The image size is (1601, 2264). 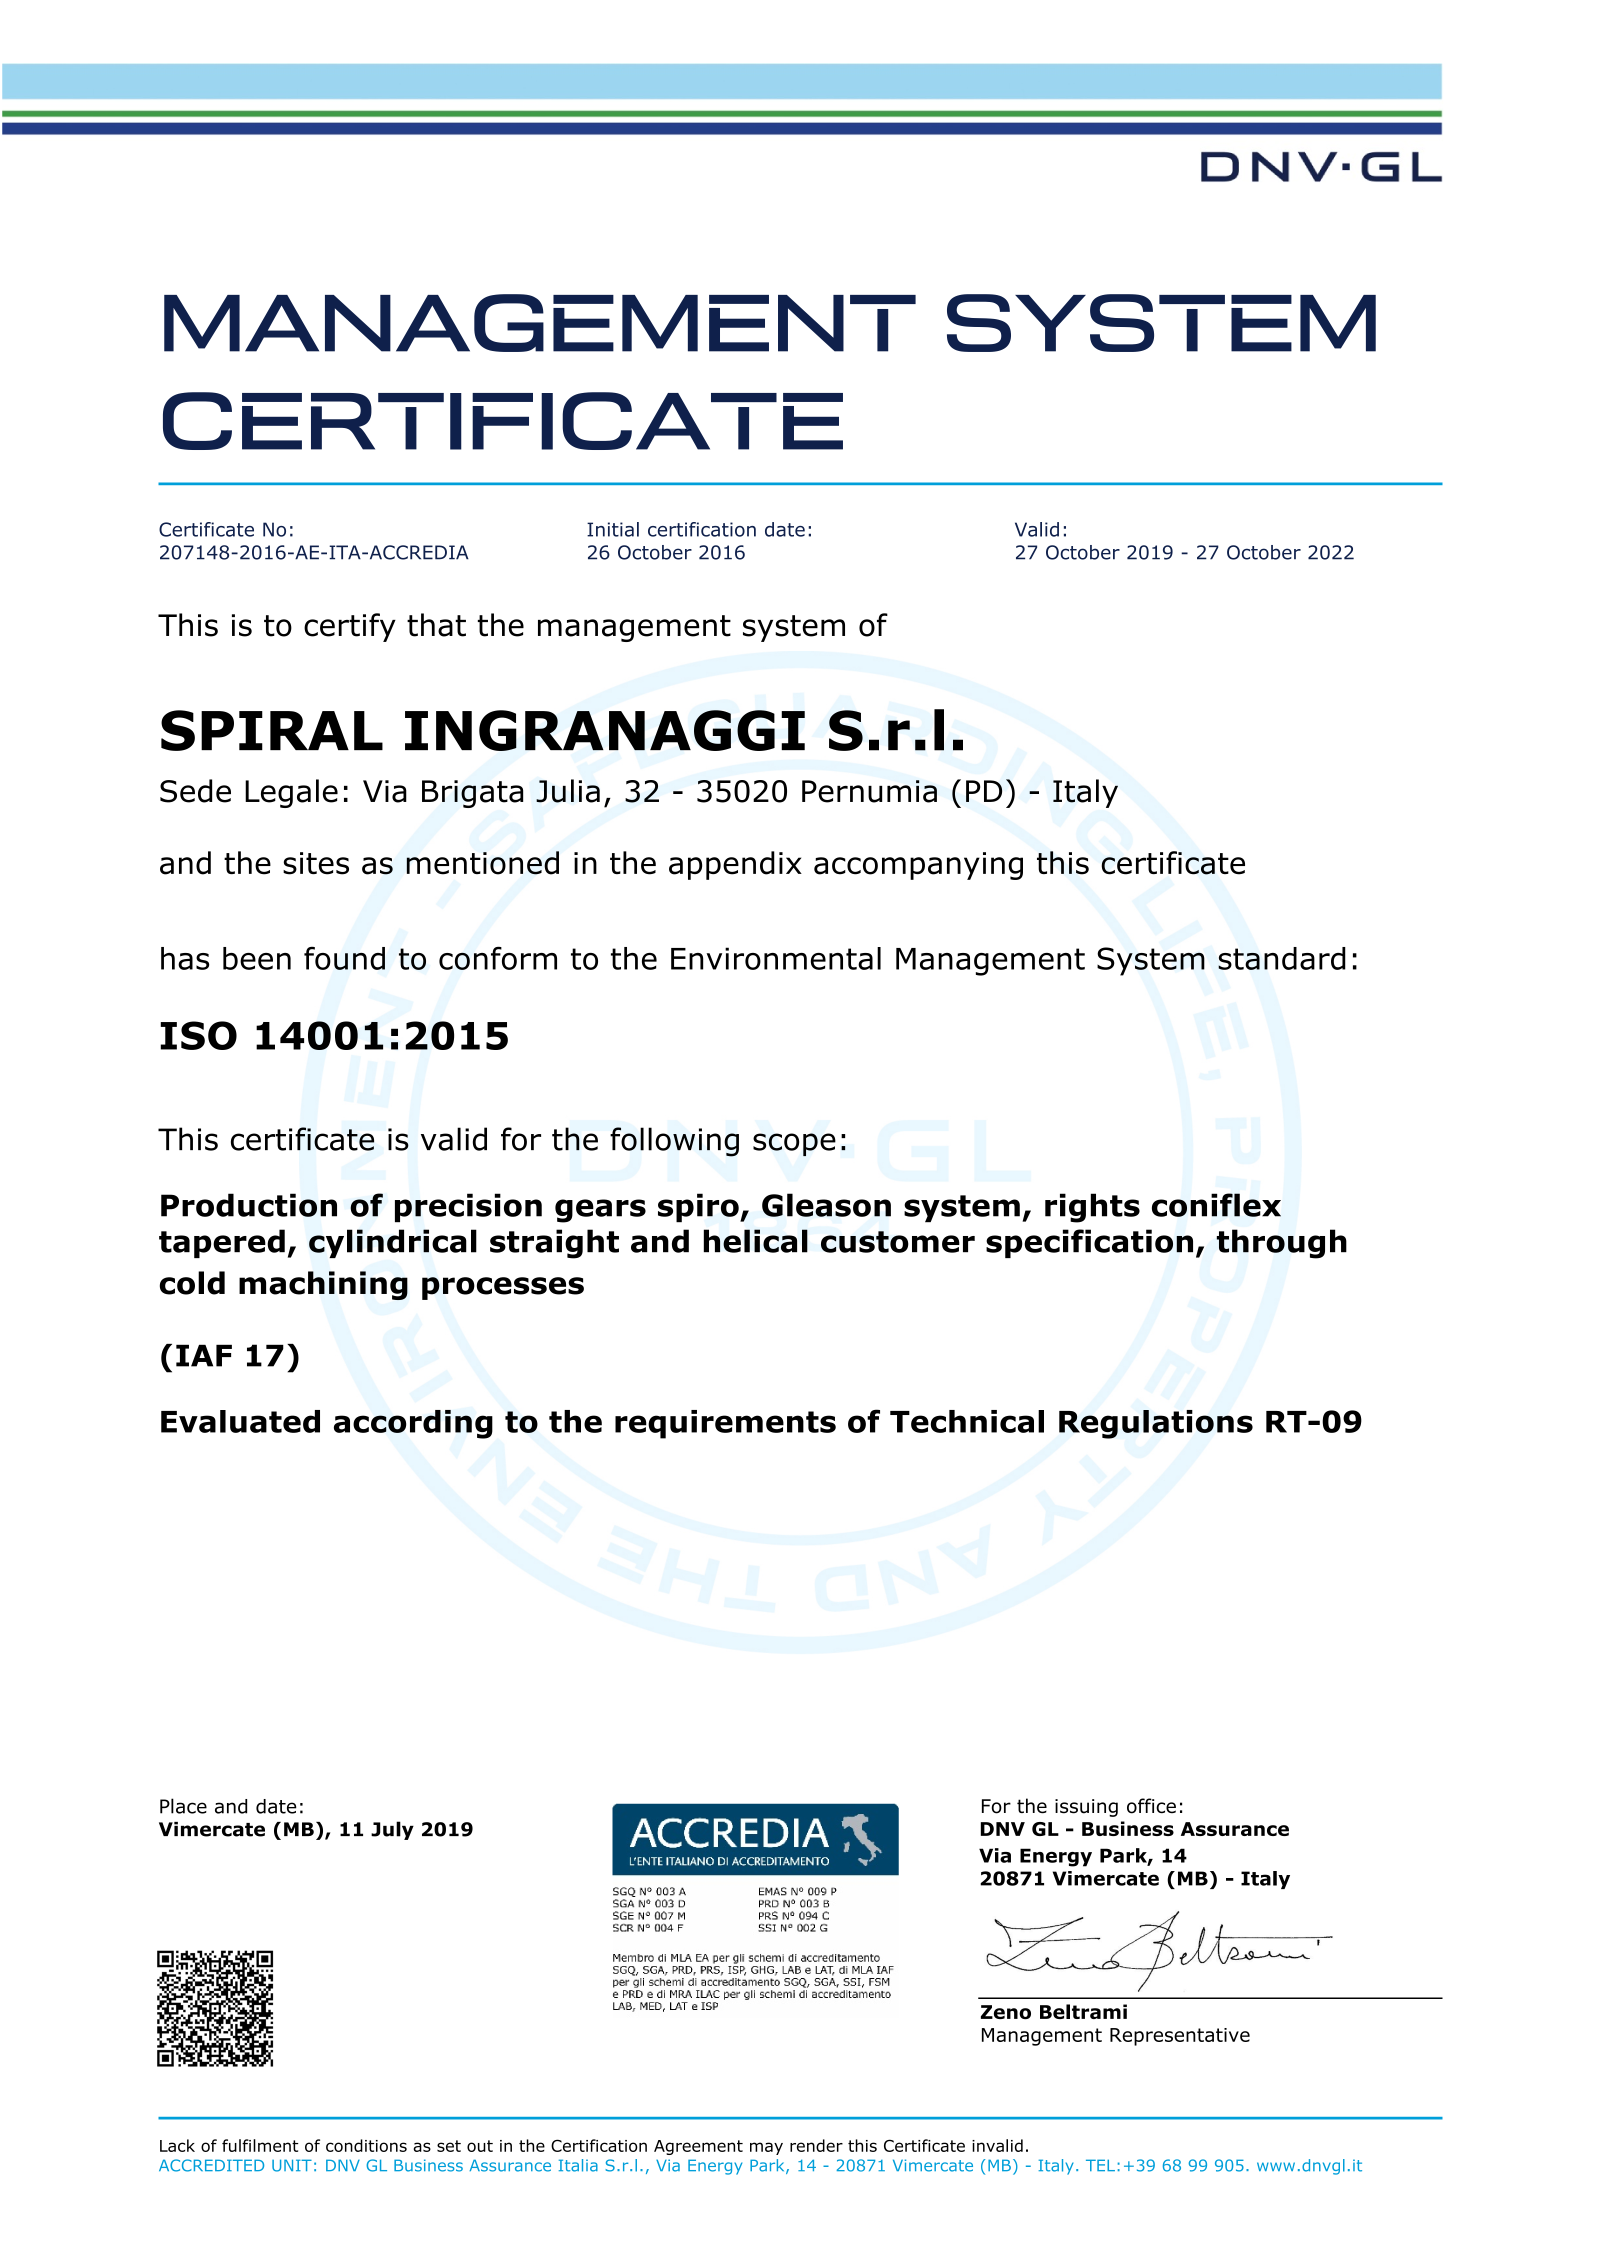 I want to click on fulfilment, so click(x=260, y=2145).
